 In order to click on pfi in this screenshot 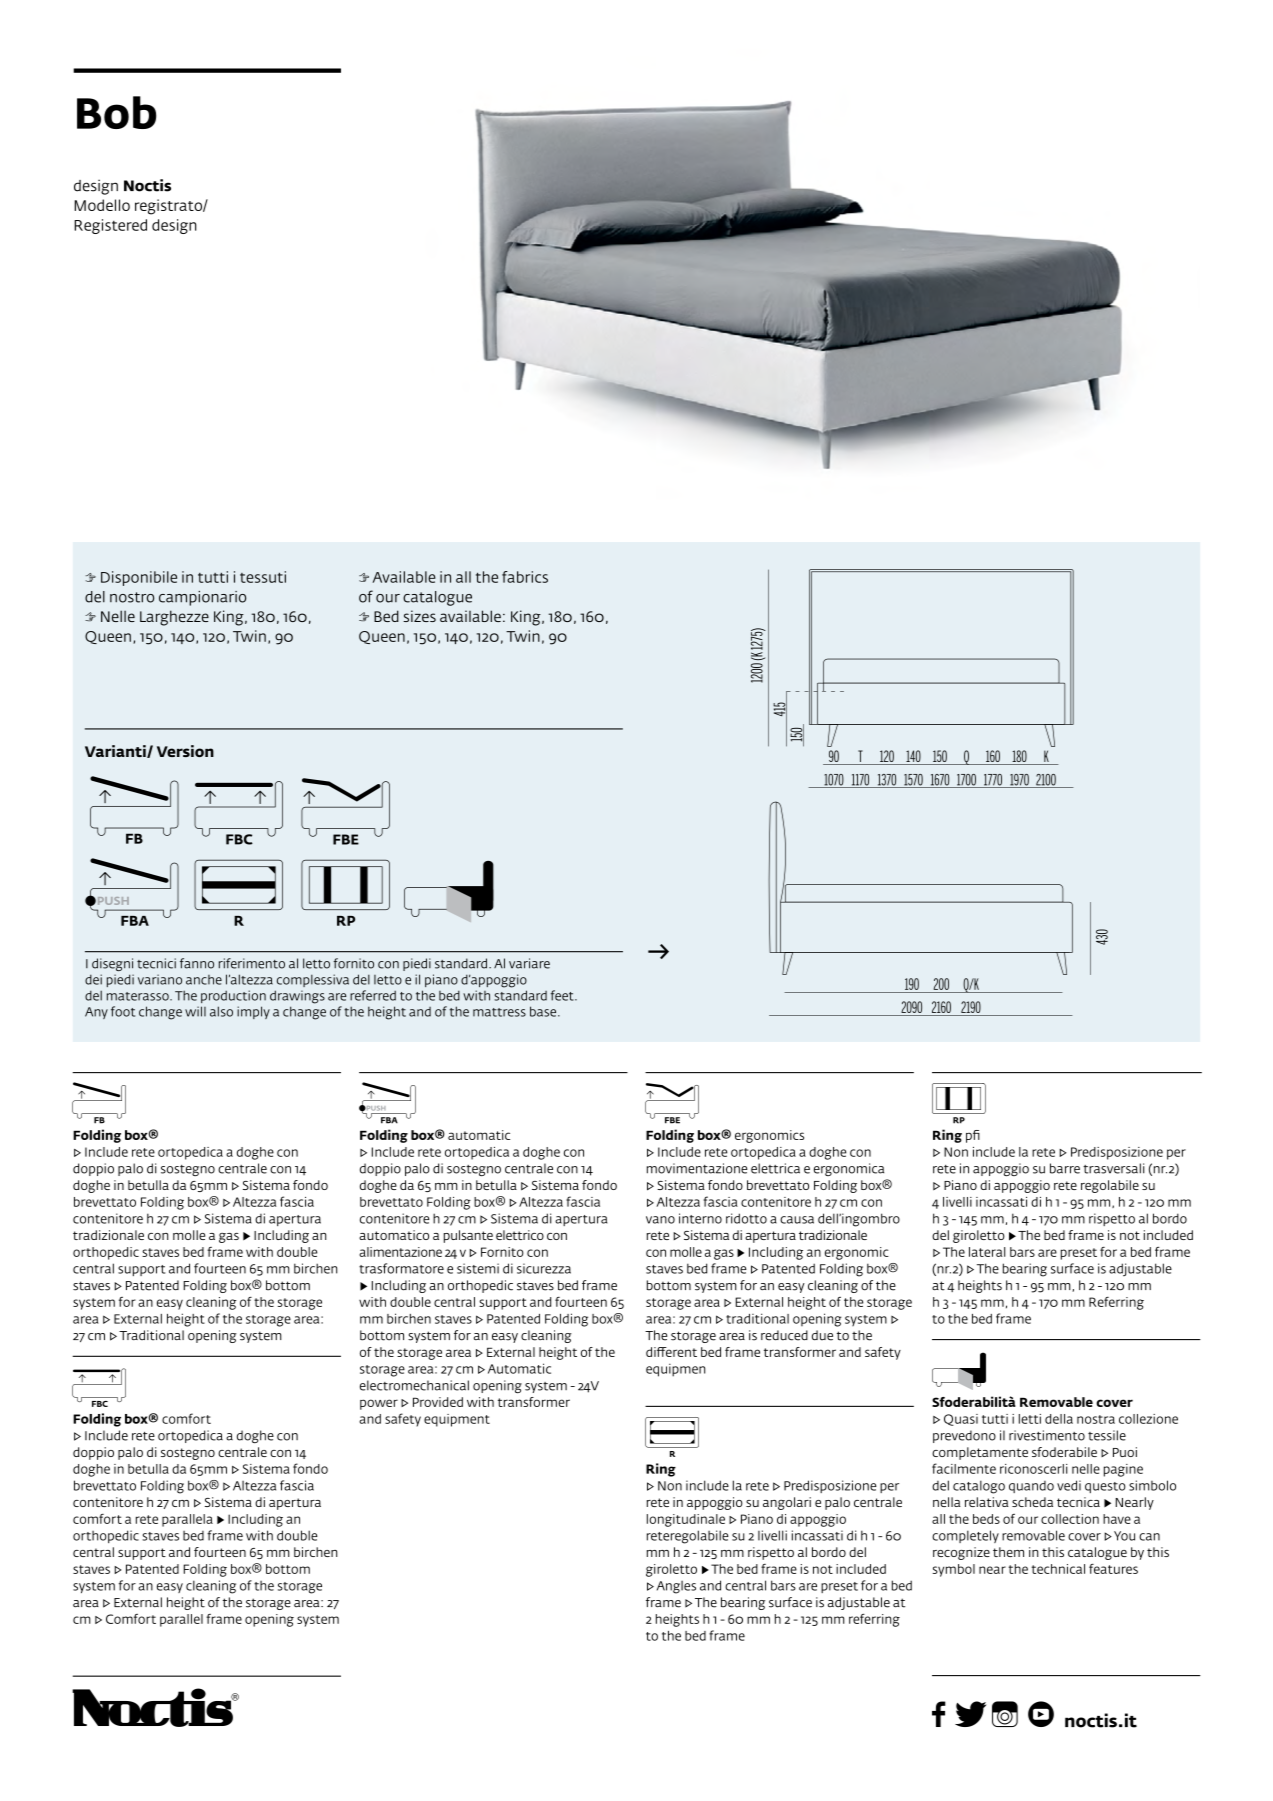, I will do `click(973, 1136)`.
